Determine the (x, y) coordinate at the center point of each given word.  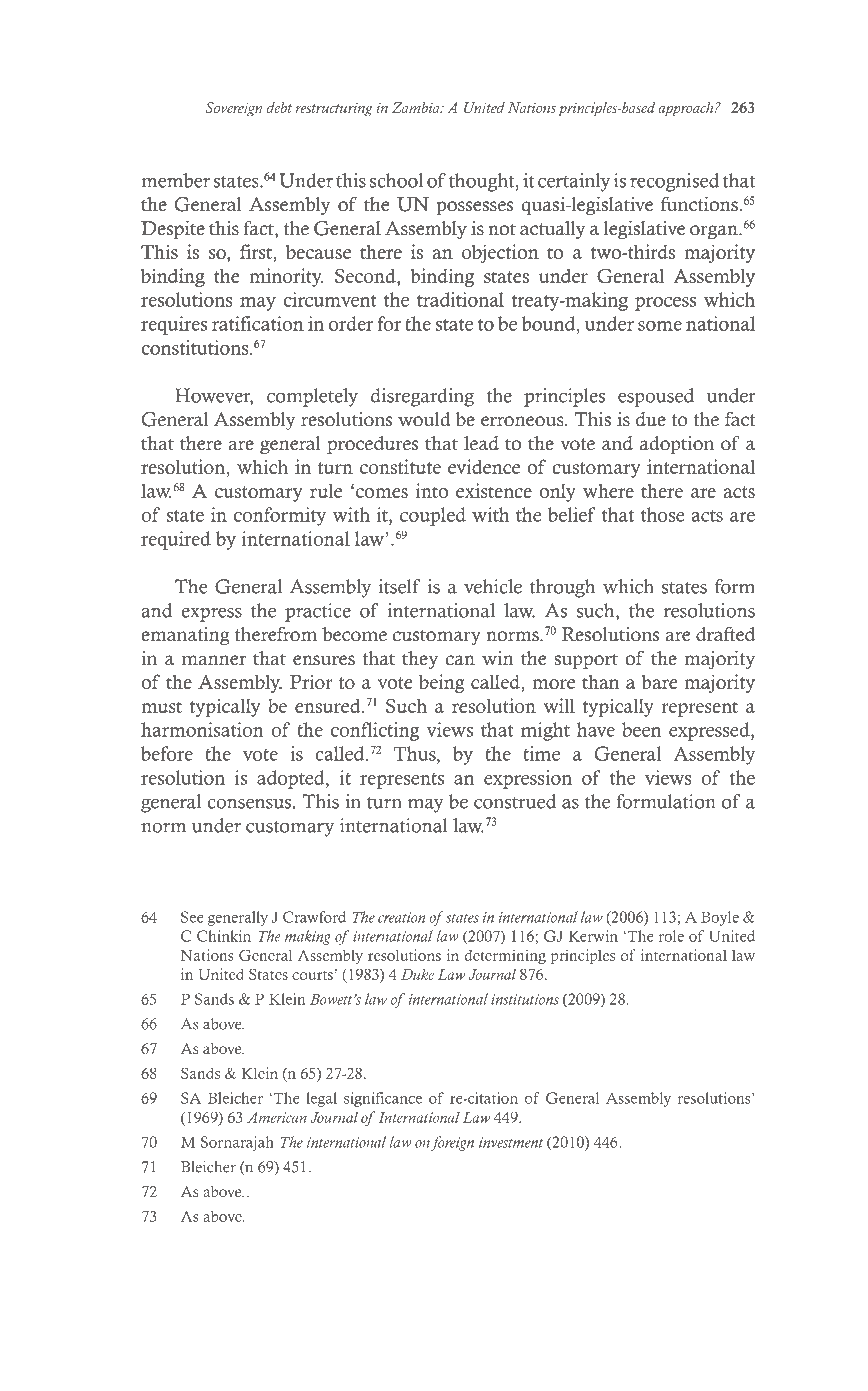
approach (687, 109)
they (420, 660)
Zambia (417, 107)
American (277, 1117)
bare (659, 681)
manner (214, 660)
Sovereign (233, 109)
